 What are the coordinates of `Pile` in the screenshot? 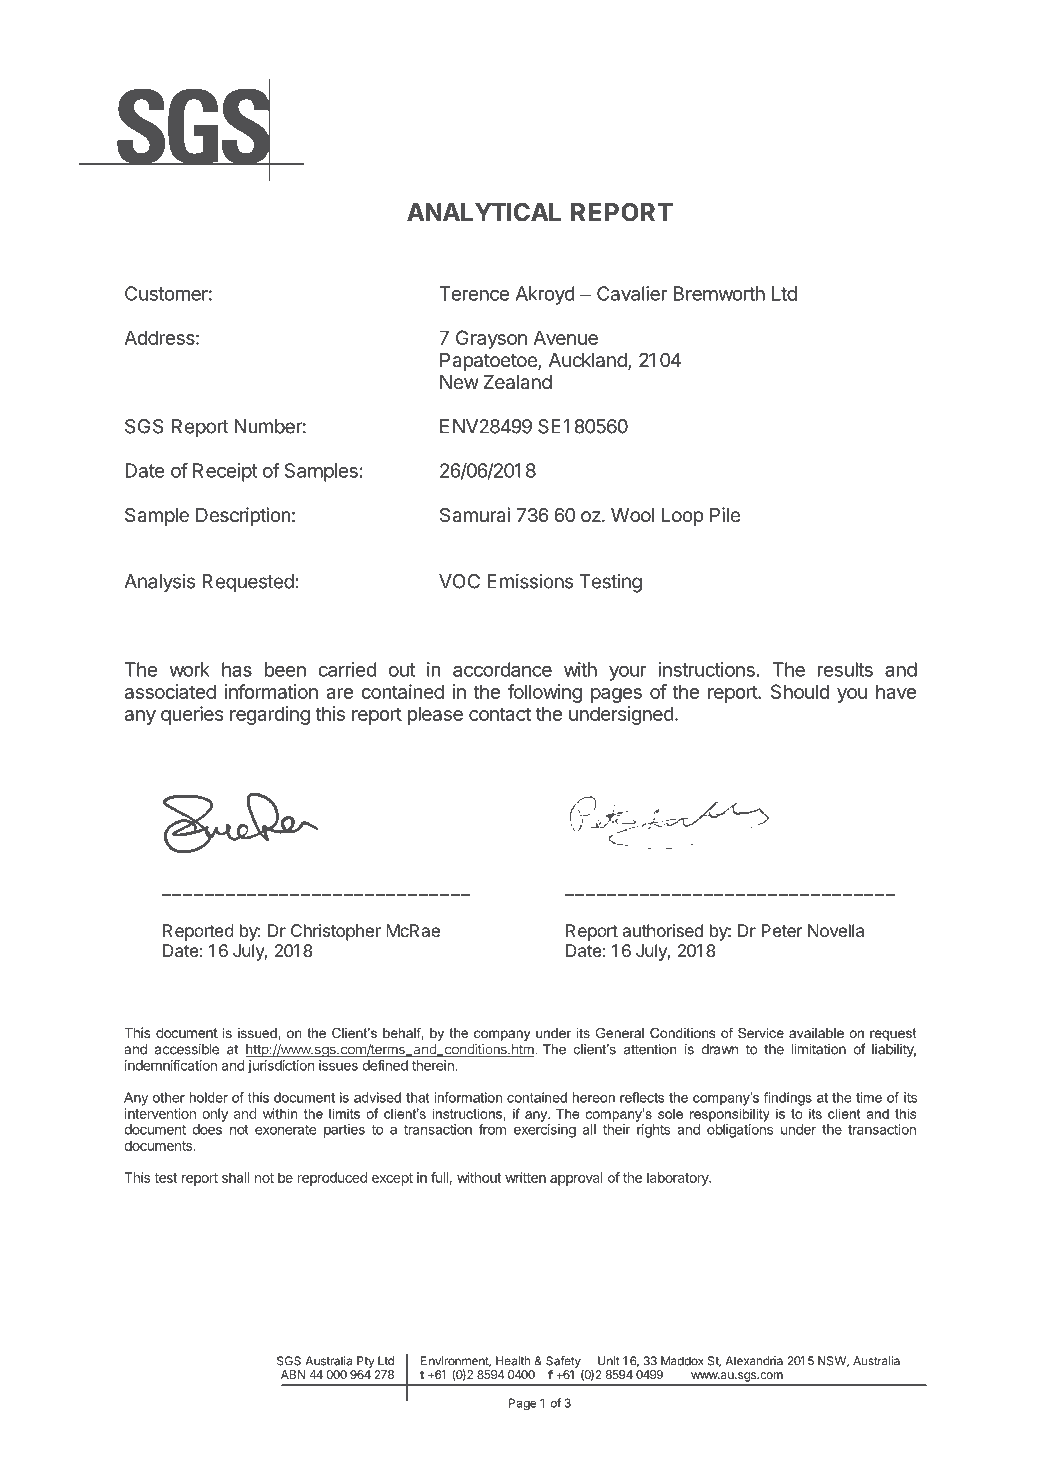 It's located at (725, 514).
